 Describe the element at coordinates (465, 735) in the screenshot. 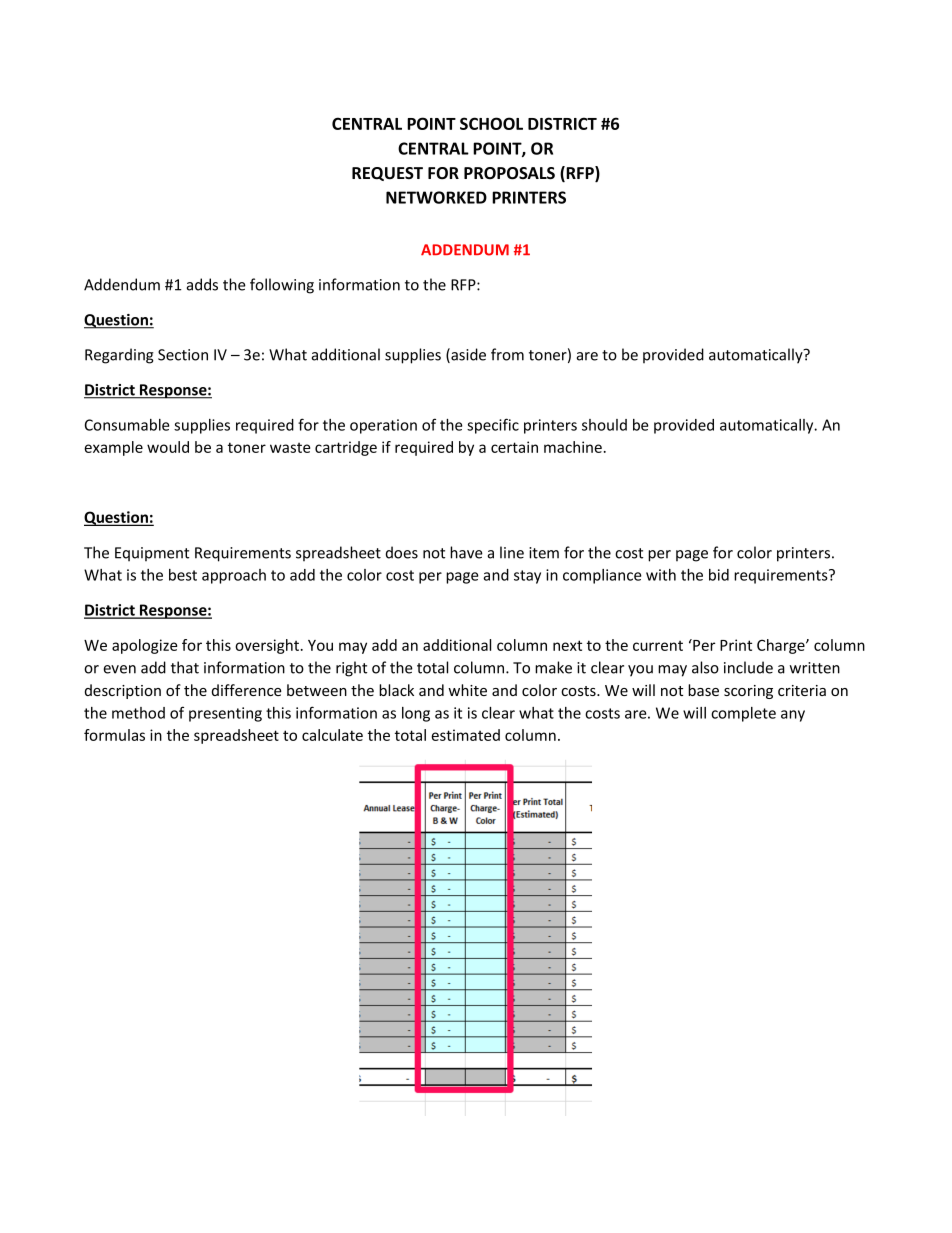

I see `estimated` at that location.
